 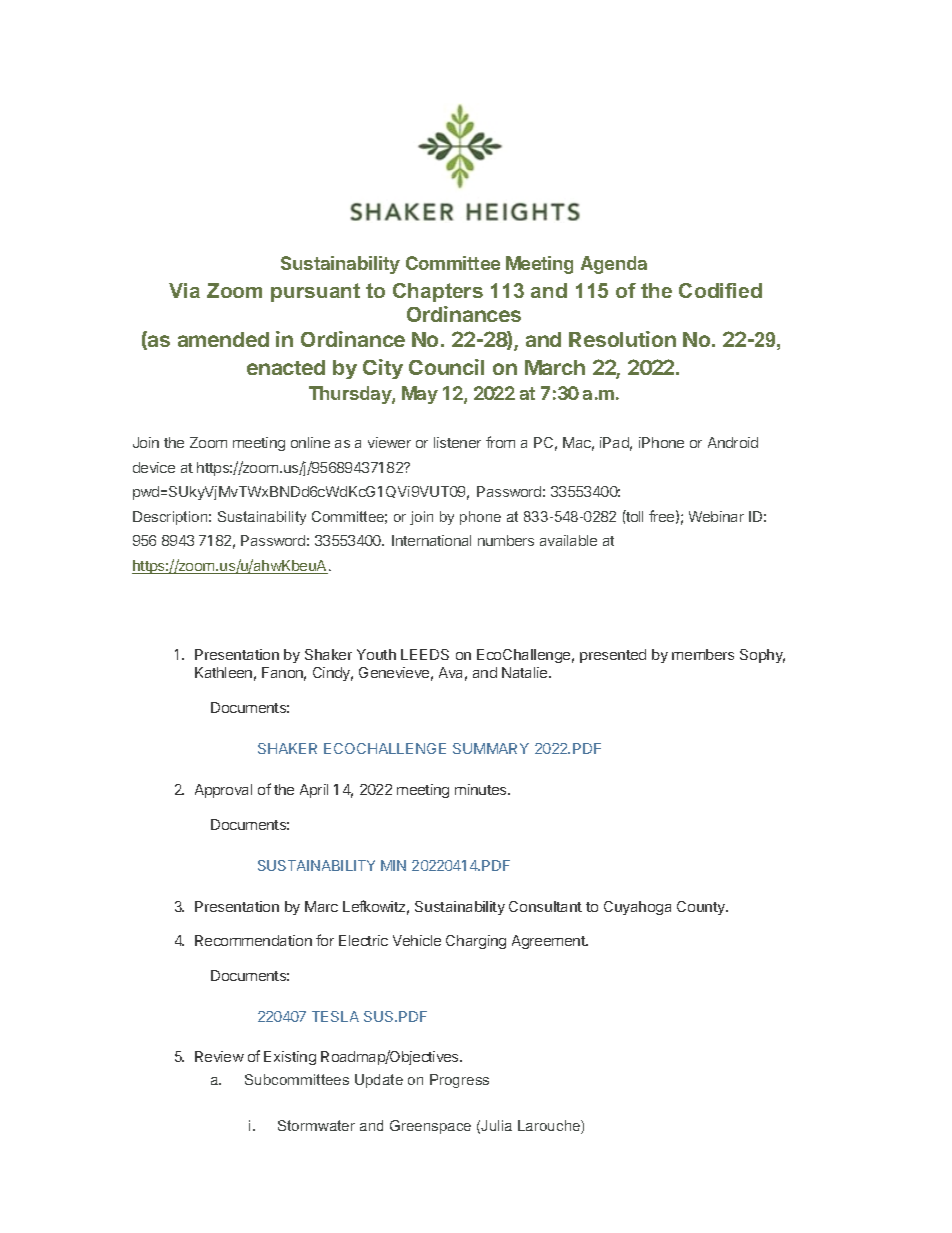 What do you see at coordinates (431, 540) in the screenshot?
I see `International` at bounding box center [431, 540].
